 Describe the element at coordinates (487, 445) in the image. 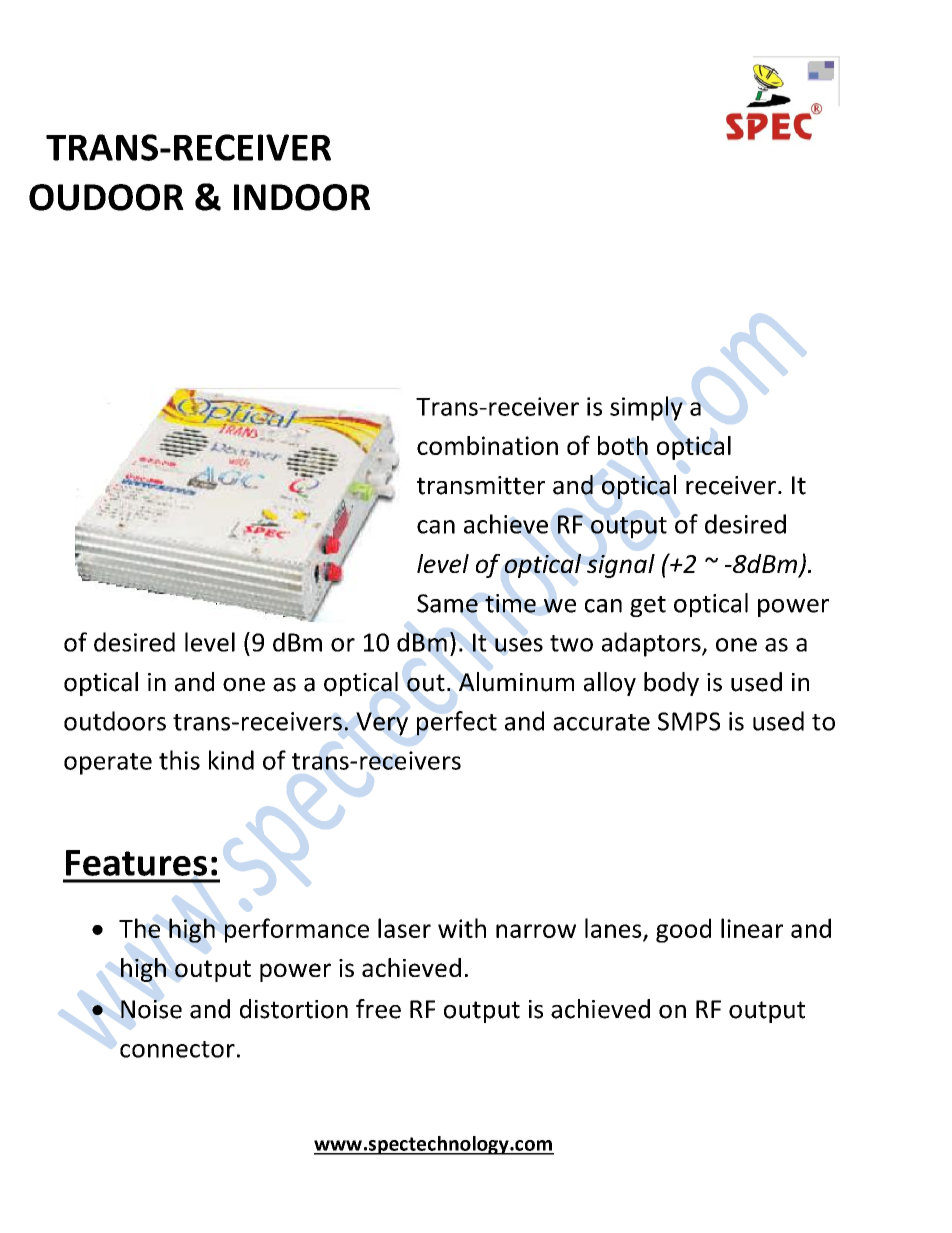

I see `combination` at that location.
